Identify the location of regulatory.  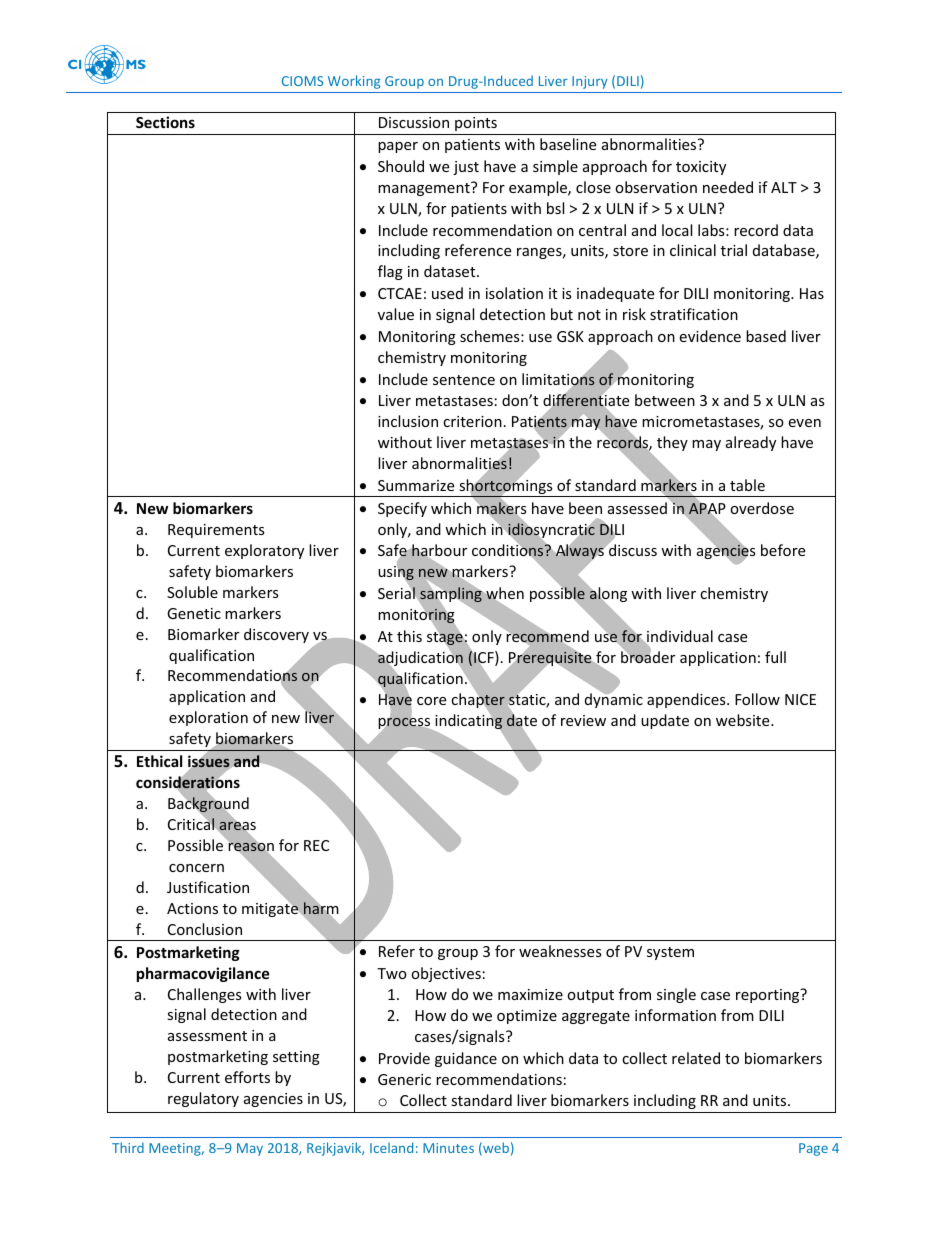
(203, 1099).
